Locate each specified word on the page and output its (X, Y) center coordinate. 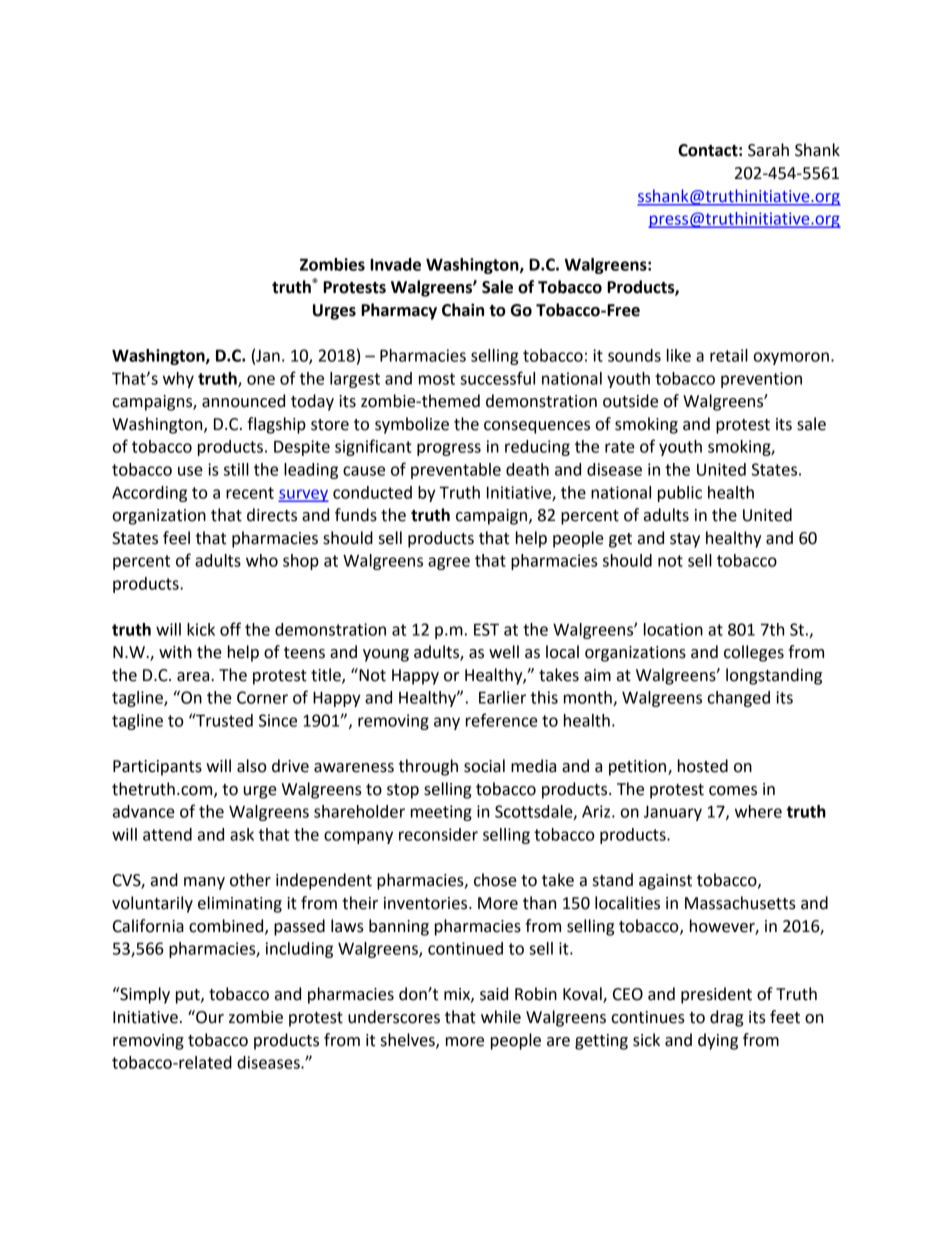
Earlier (502, 697)
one (261, 380)
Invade (395, 264)
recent (250, 493)
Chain (463, 310)
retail (729, 355)
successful (497, 378)
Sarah (768, 150)
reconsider (438, 834)
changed (739, 699)
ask (242, 834)
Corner (262, 697)
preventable (456, 471)
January (673, 813)
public (680, 494)
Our (209, 1017)
